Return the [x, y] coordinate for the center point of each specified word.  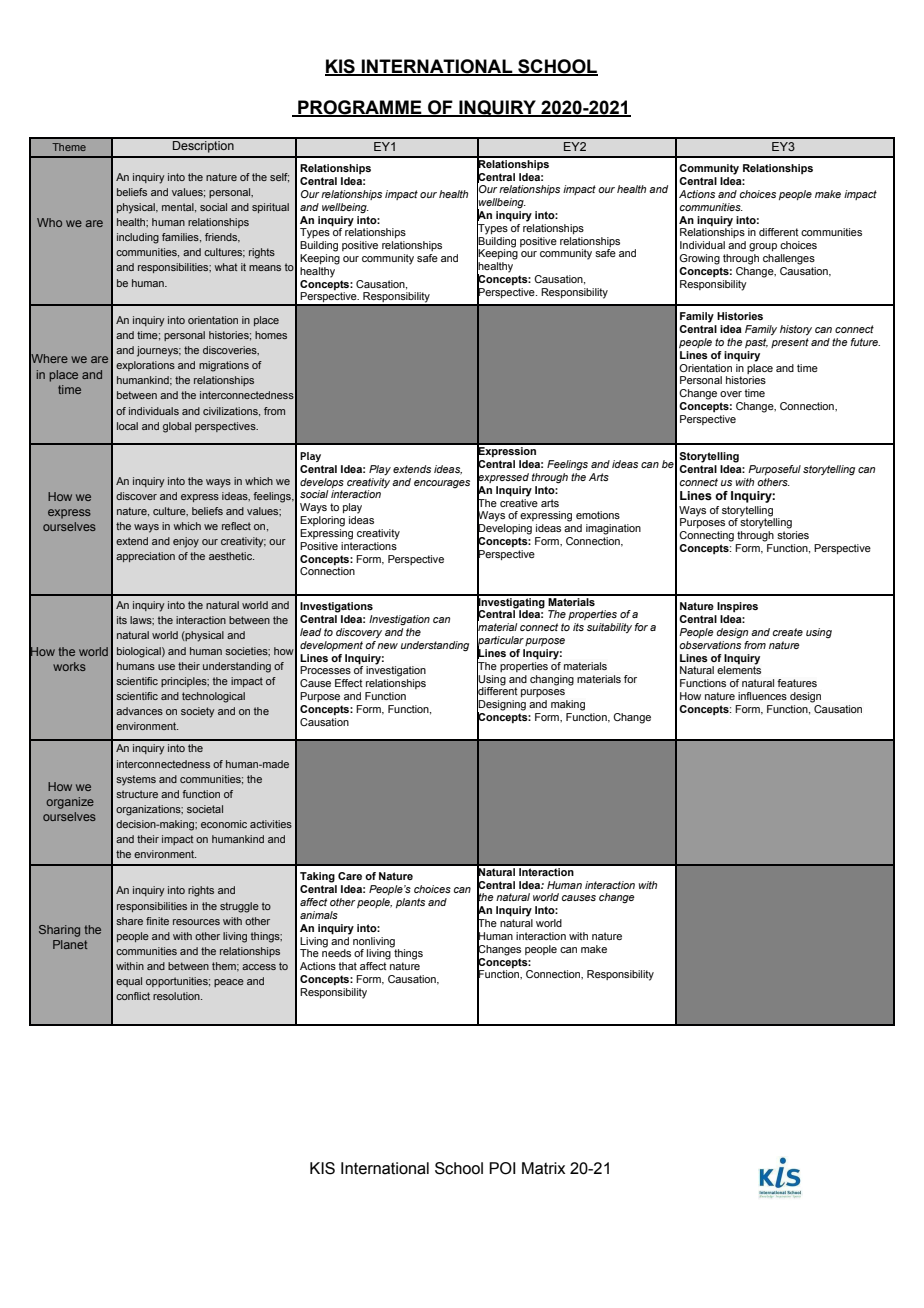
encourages [442, 484]
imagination [613, 529]
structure [137, 794]
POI [502, 1168]
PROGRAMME [360, 108]
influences [762, 696]
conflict [133, 996]
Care [350, 876]
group [763, 247]
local [127, 426]
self [279, 178]
